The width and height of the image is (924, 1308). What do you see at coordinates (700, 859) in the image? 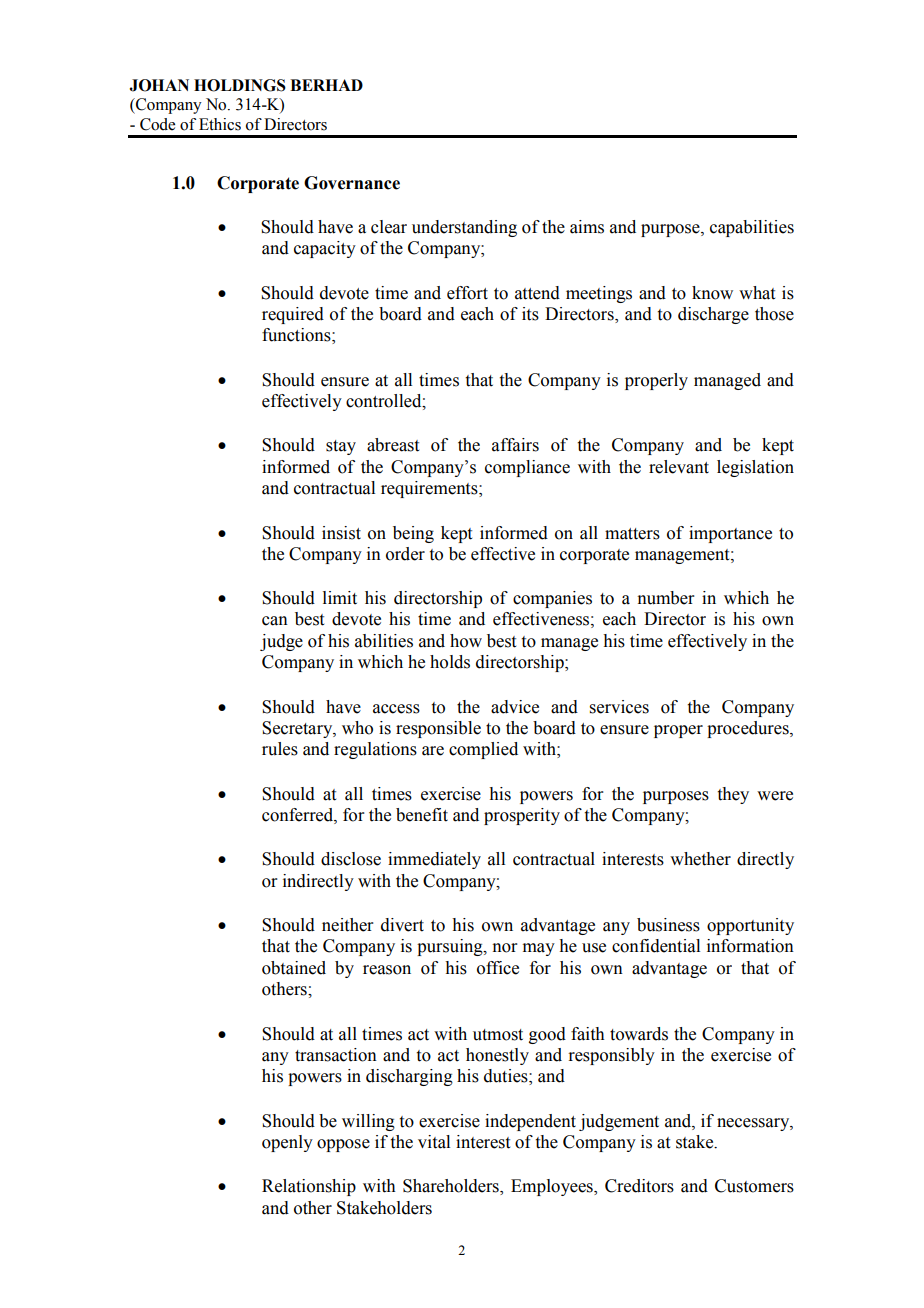
I see `whether` at bounding box center [700, 859].
